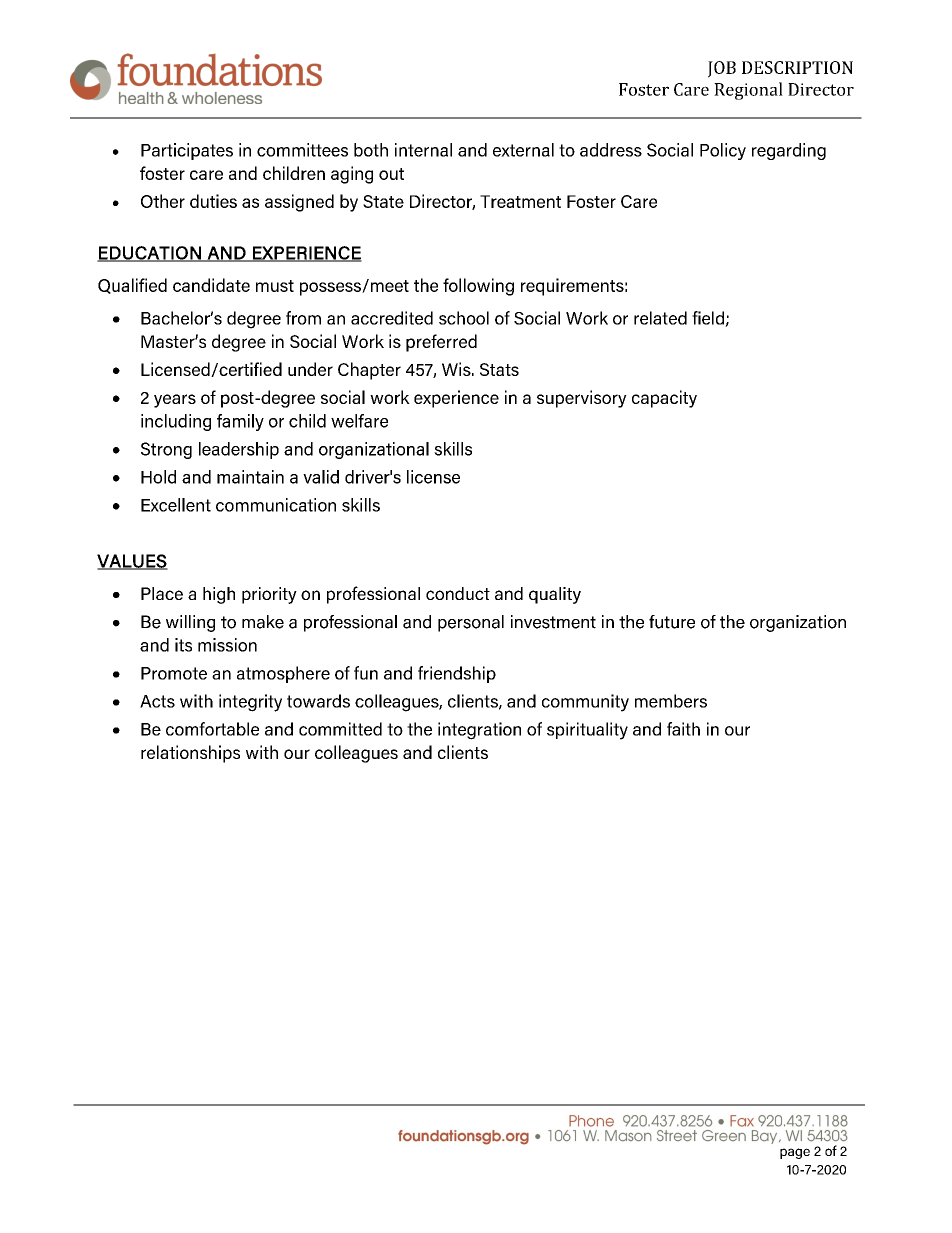 Image resolution: width=952 pixels, height=1233 pixels. I want to click on internal, so click(423, 150).
